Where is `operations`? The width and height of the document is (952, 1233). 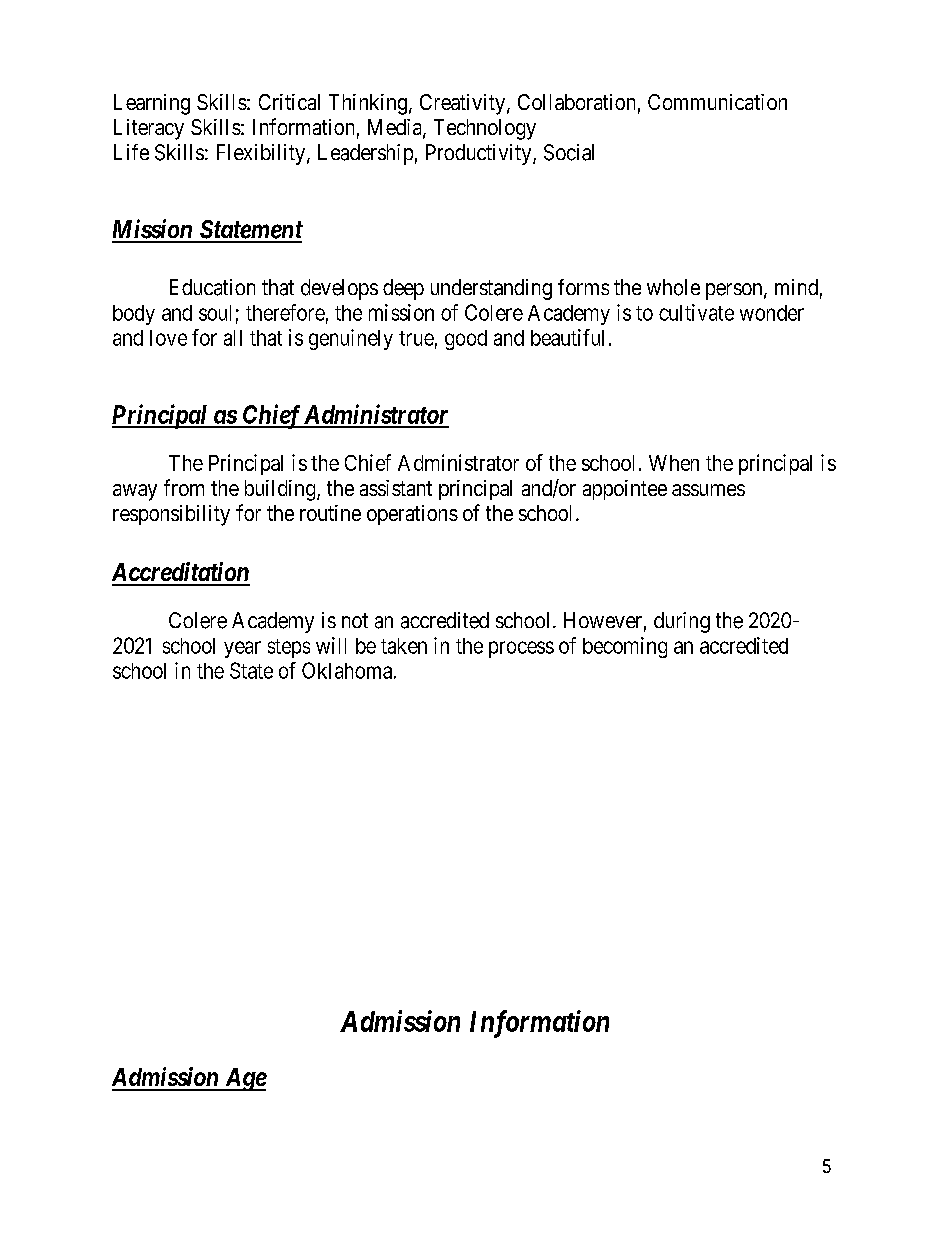 operations is located at coordinates (412, 515).
